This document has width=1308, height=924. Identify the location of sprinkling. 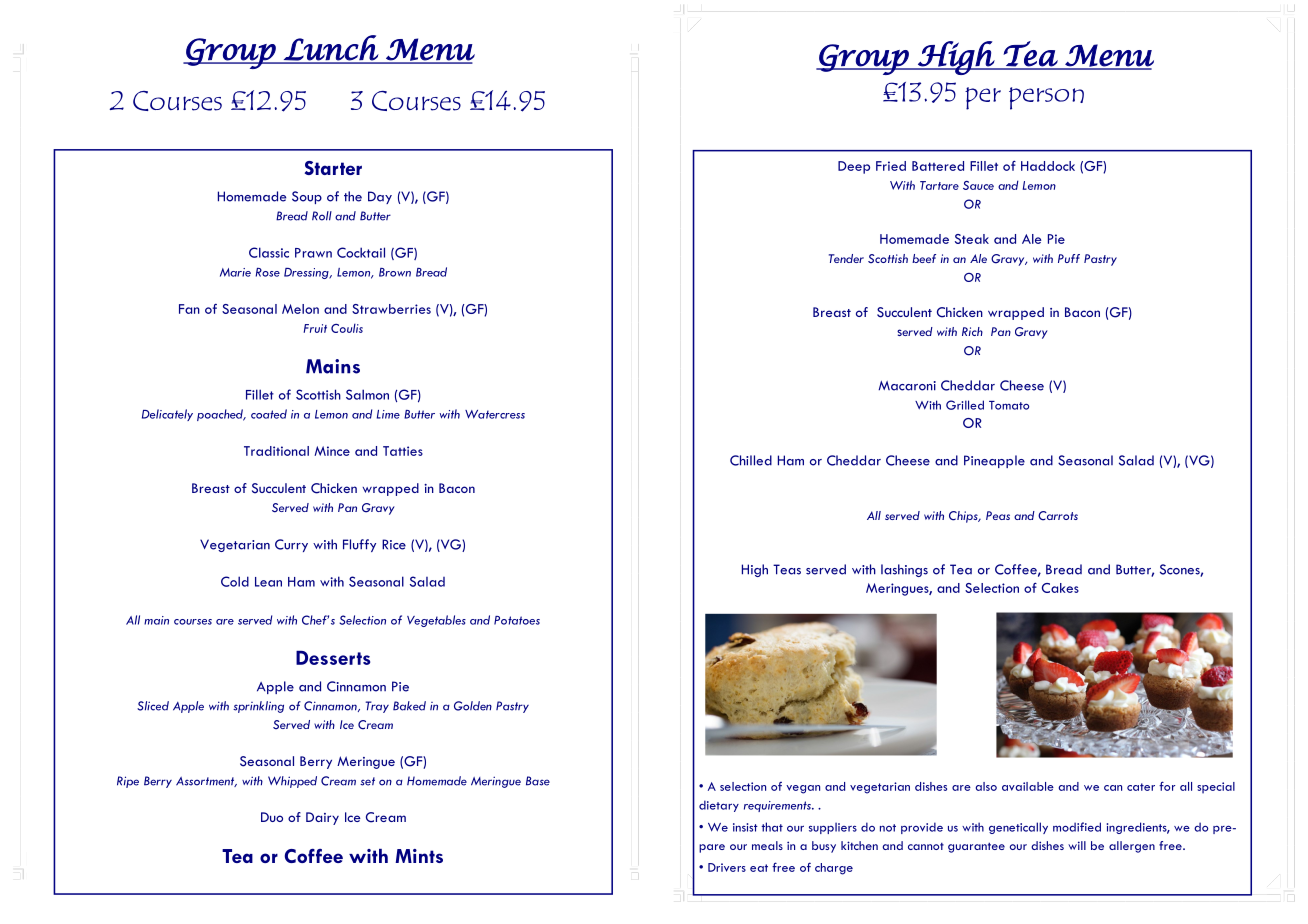
(258, 707).
